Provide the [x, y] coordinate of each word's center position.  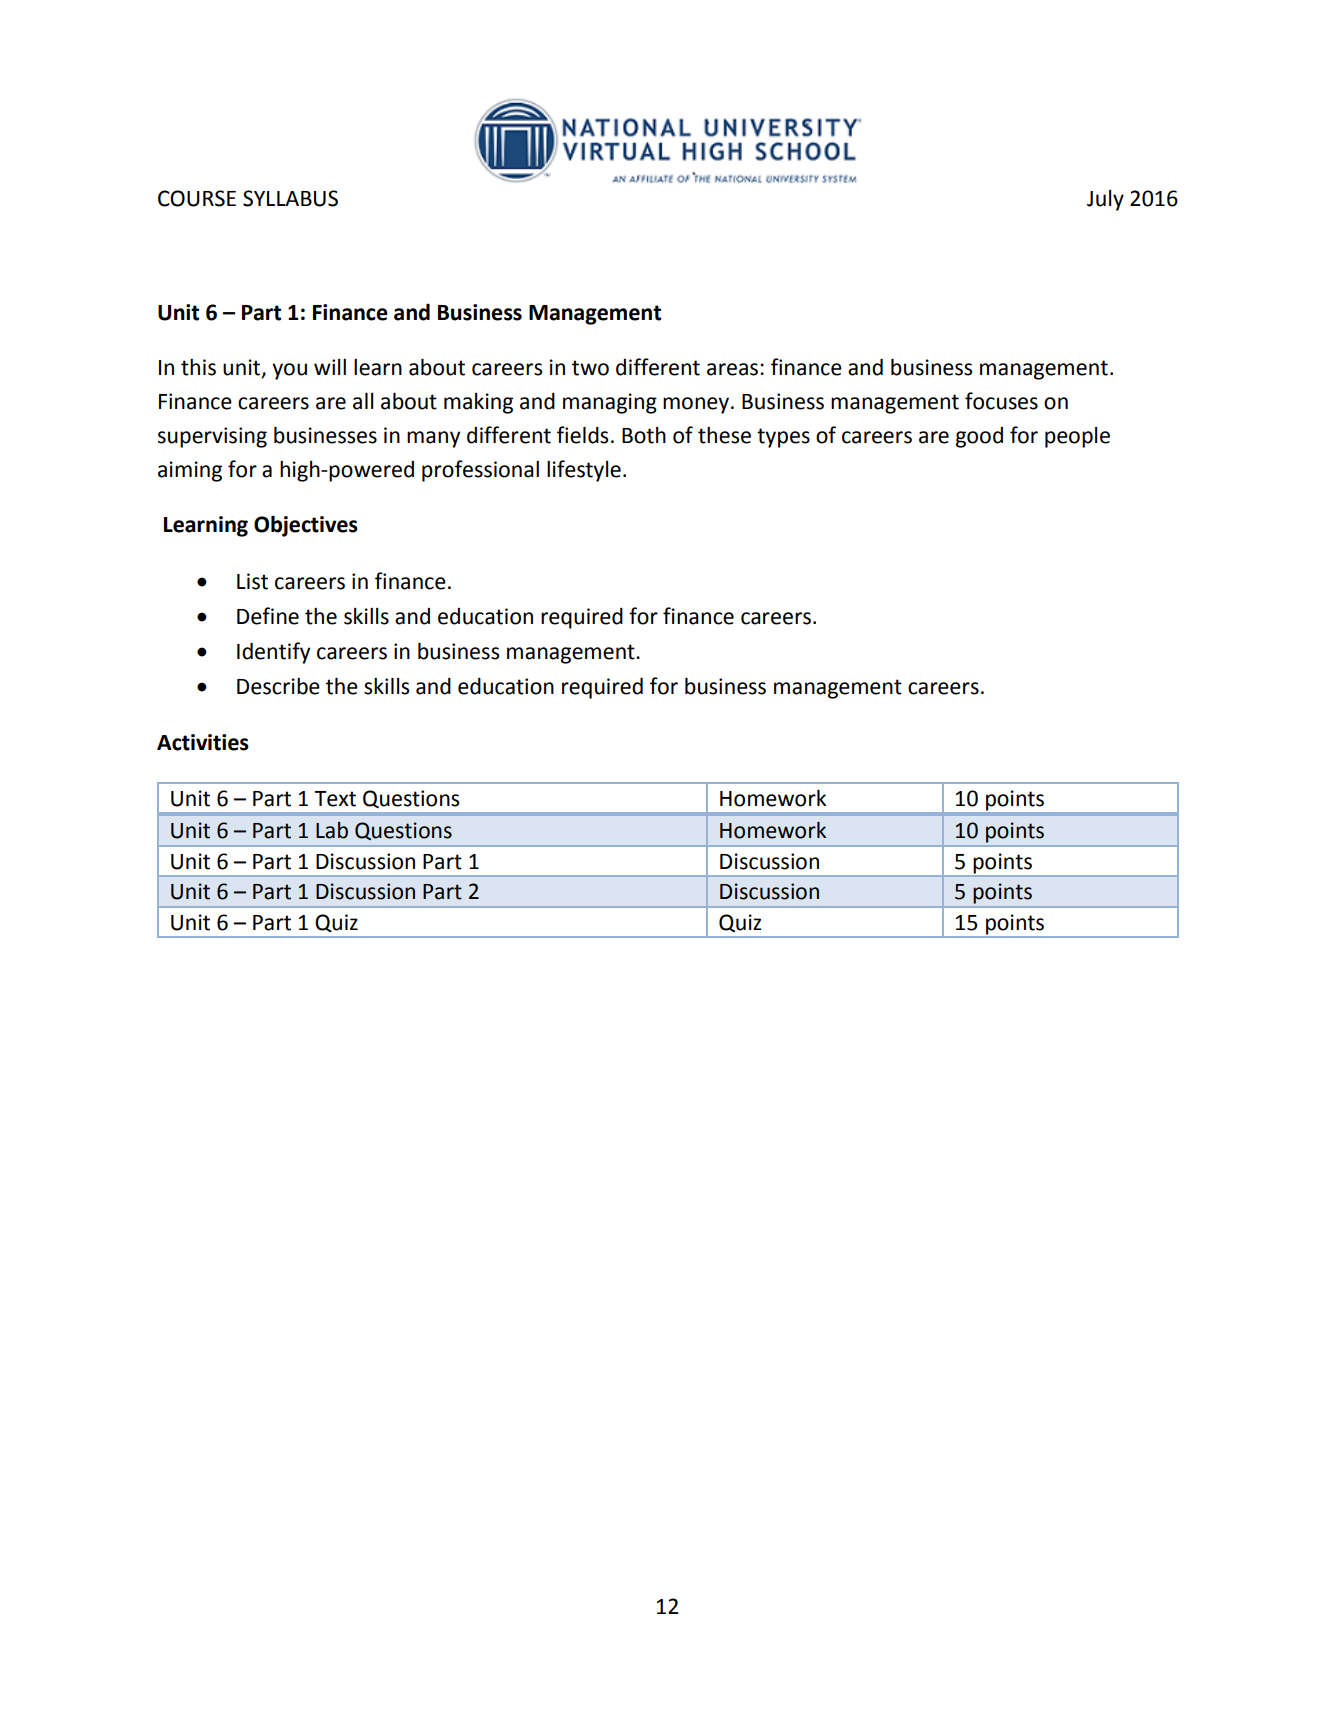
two [590, 368]
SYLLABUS [290, 198]
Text [335, 799]
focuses [1001, 401]
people [1077, 437]
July [1105, 200]
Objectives [306, 526]
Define [268, 616]
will [330, 367]
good [979, 437]
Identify [273, 653]
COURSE [197, 198]
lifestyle [584, 471]
